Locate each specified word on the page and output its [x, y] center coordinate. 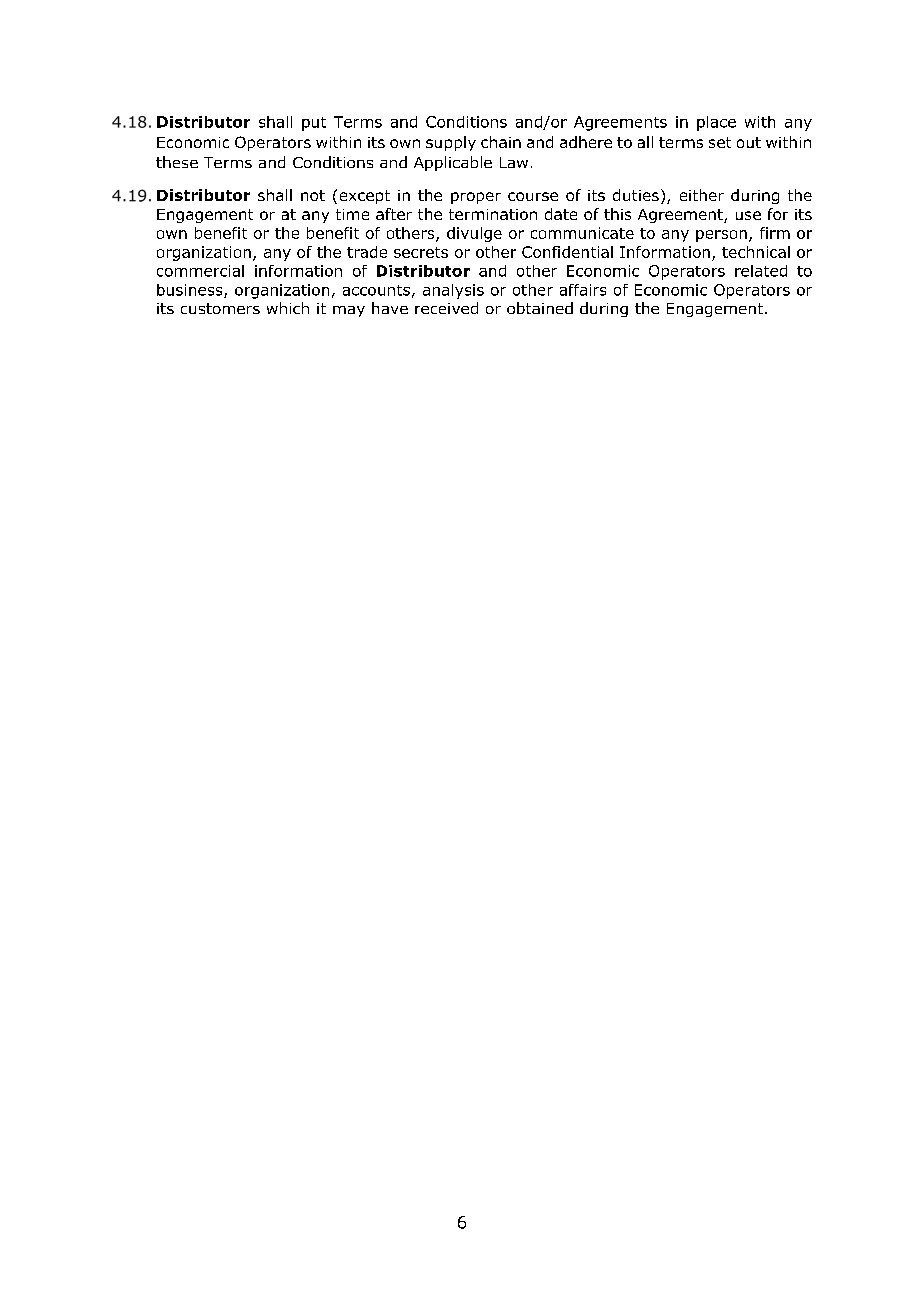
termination [493, 214]
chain [501, 142]
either [702, 195]
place [716, 123]
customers [220, 308]
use [748, 215]
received [446, 308]
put [314, 124]
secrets [421, 252]
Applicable [453, 163]
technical [756, 252]
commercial [200, 271]
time [352, 214]
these [177, 162]
